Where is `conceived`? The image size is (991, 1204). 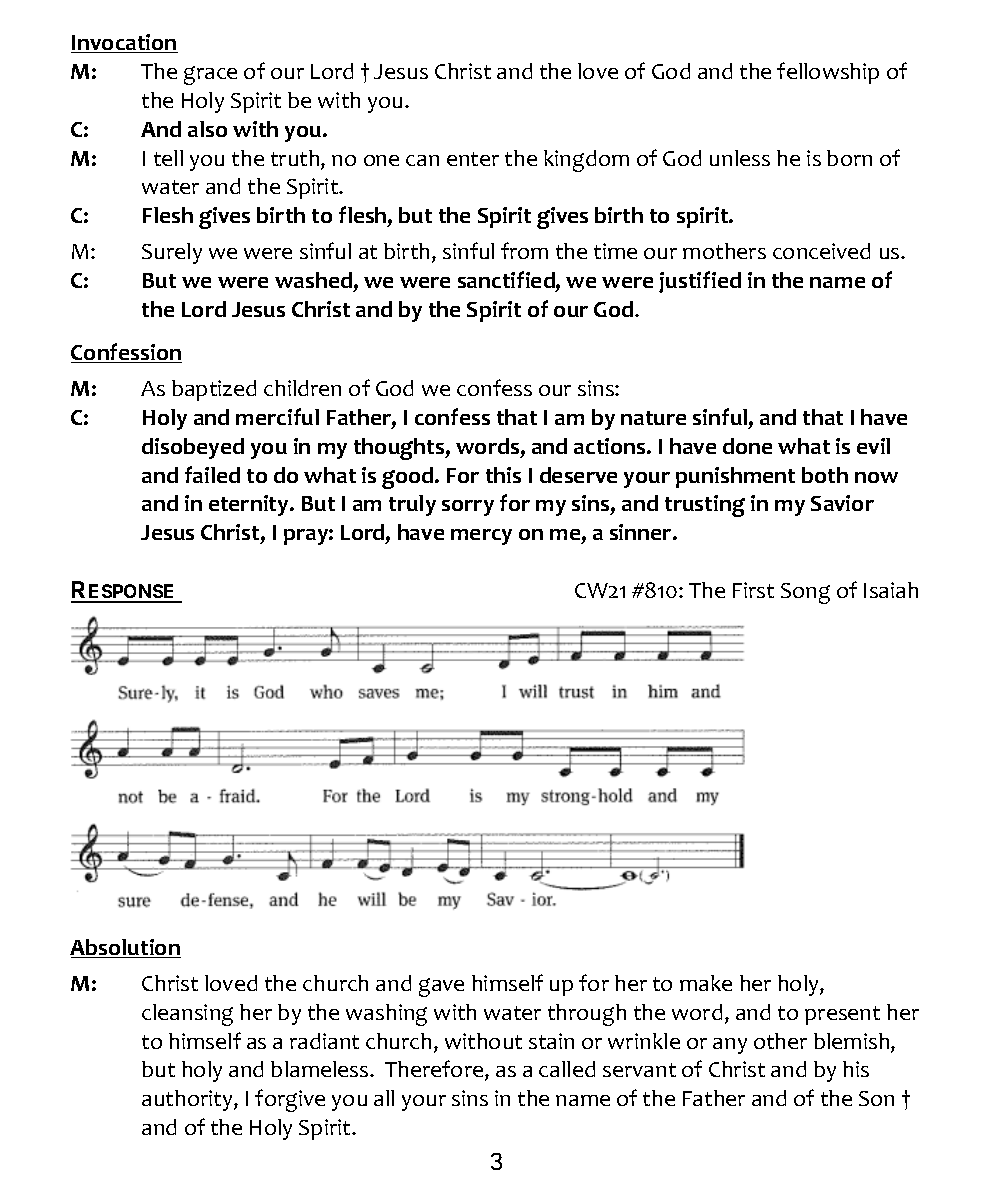 conceived is located at coordinates (821, 251).
